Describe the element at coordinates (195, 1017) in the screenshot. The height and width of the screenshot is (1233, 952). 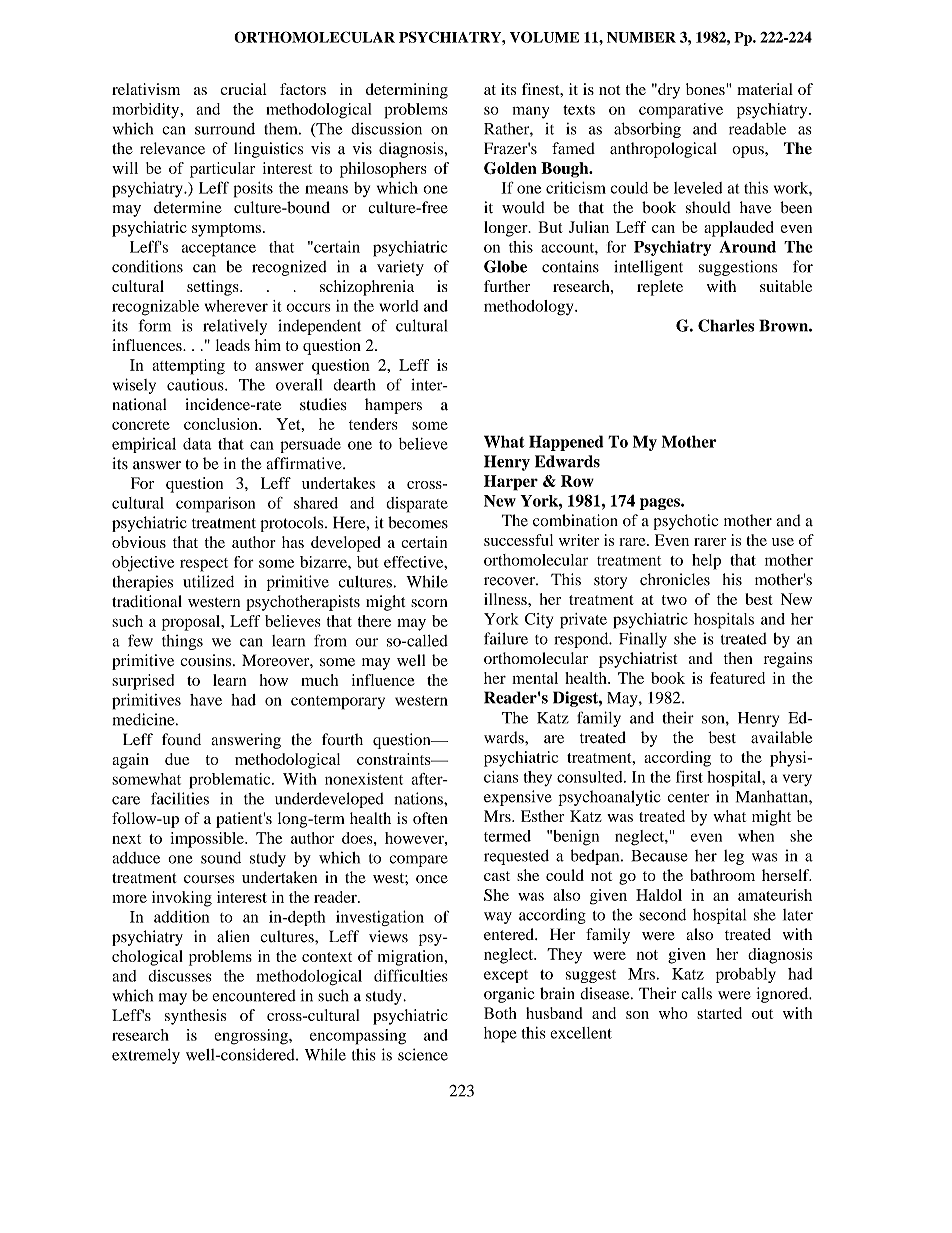
I see `synthesis` at that location.
